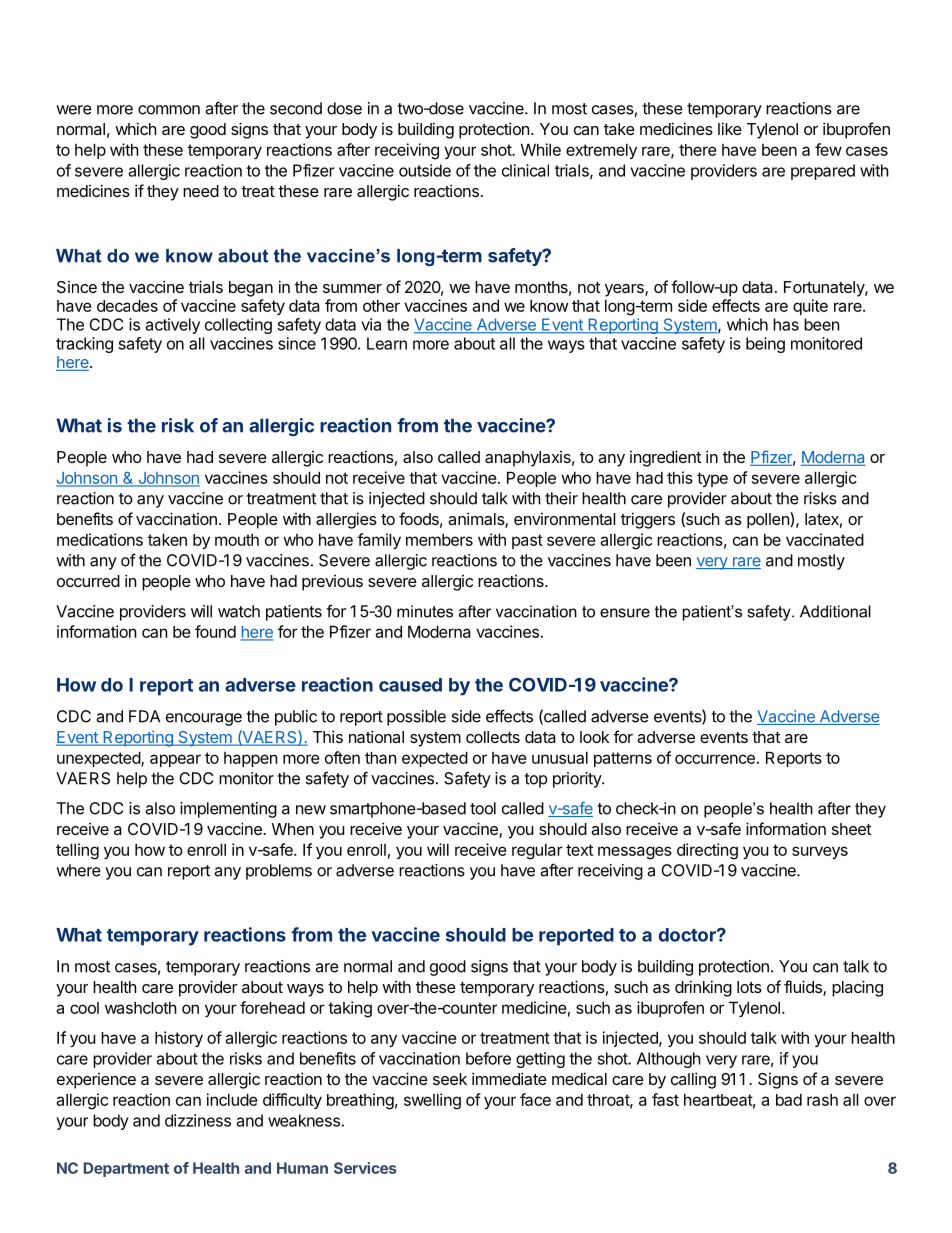  I want to click on clinical, so click(525, 170).
